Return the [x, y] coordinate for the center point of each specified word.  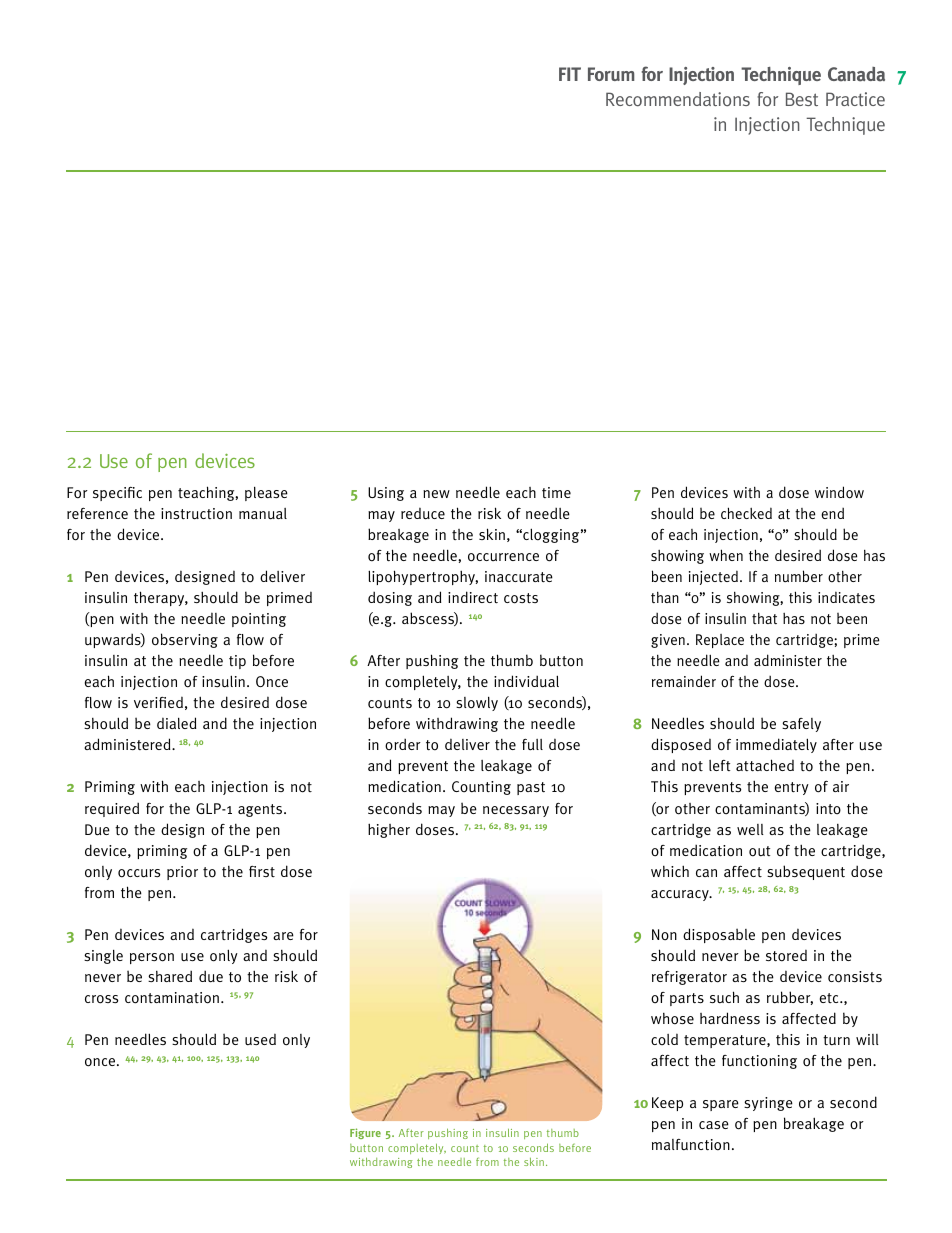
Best [802, 99]
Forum [611, 74]
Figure [365, 1133]
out [759, 851]
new [436, 494]
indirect [473, 597]
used [260, 1039]
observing [185, 640]
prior [182, 873]
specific [117, 494]
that [764, 618]
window [839, 492]
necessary [516, 811]
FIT [570, 74]
